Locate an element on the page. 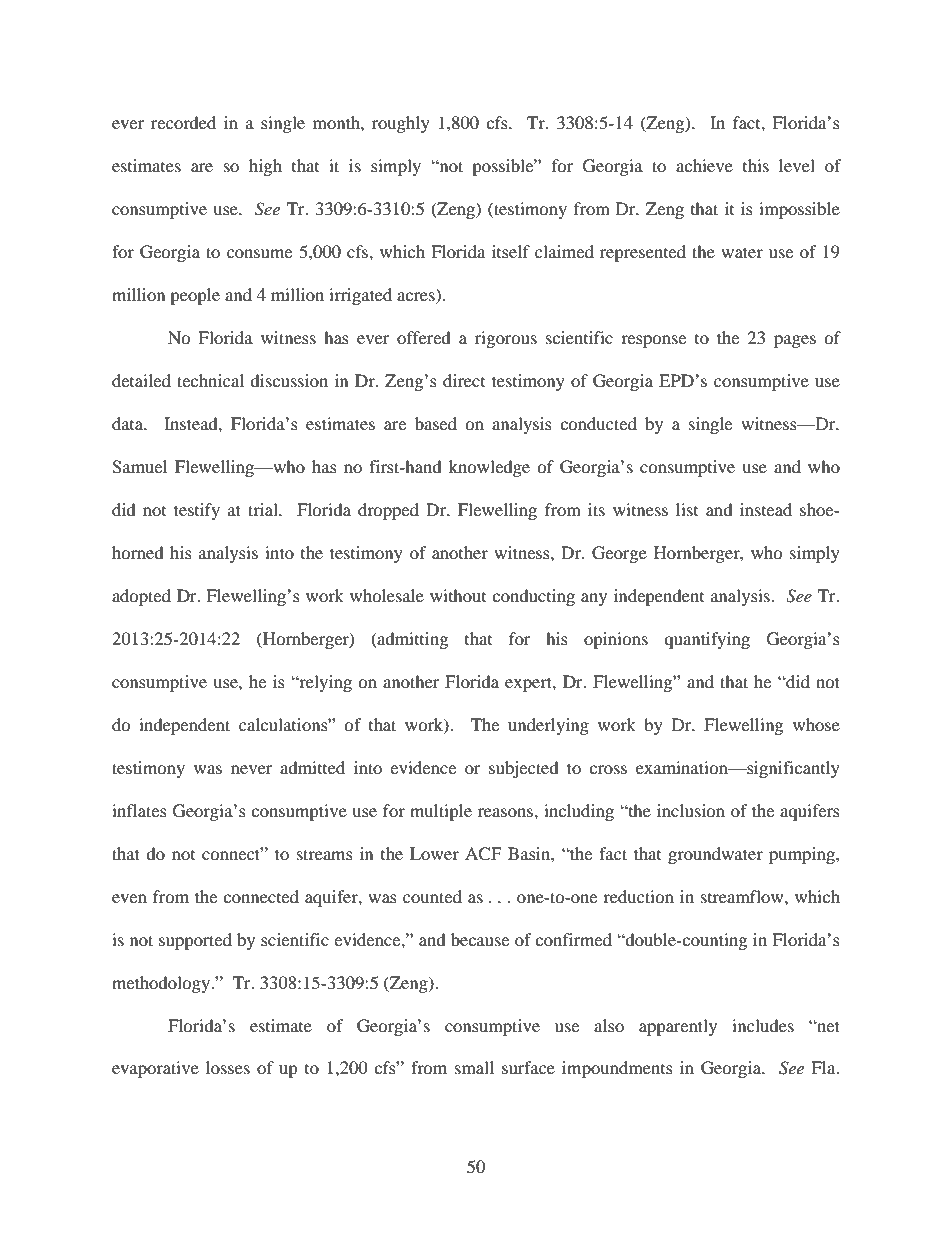 The image size is (952, 1233). recorded is located at coordinates (183, 122).
